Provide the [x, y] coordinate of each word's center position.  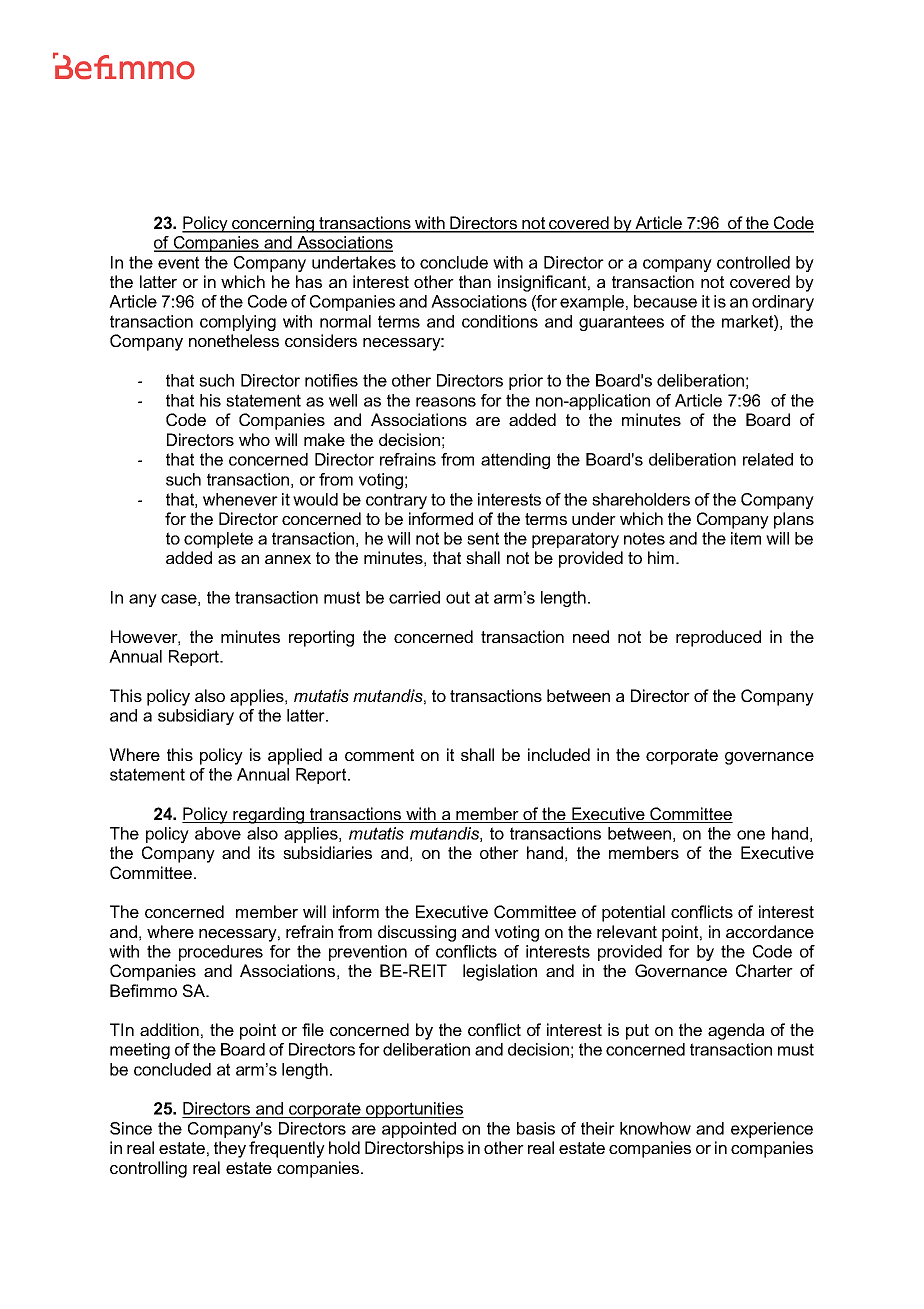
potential [633, 913]
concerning [273, 224]
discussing [417, 933]
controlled [753, 262]
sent [483, 538]
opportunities [414, 1110]
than [475, 281]
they [230, 1149]
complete [218, 540]
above [218, 833]
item [746, 538]
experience [772, 1130]
